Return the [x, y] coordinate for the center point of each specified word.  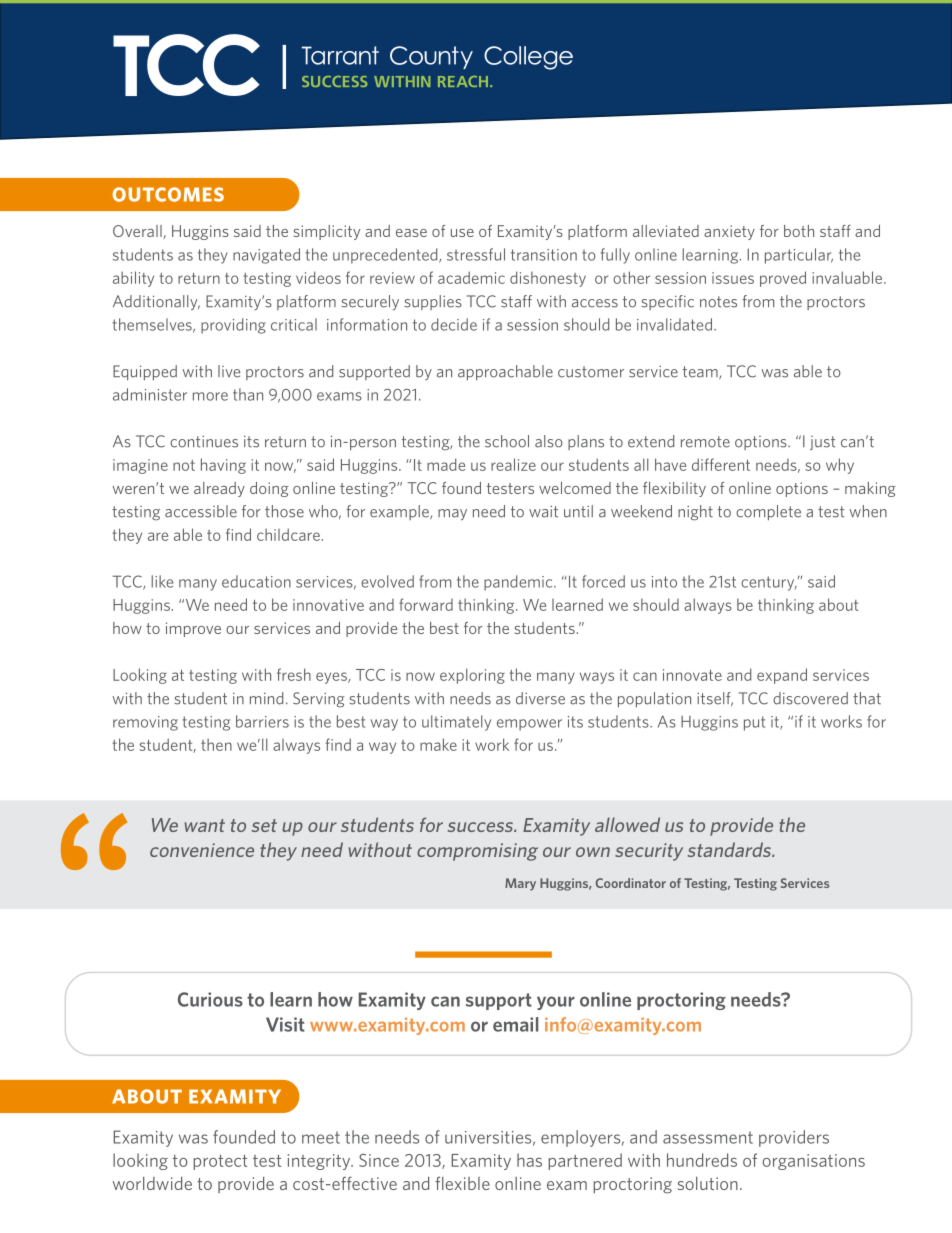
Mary [520, 884]
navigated [266, 256]
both [799, 231]
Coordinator [631, 883]
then [216, 744]
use [462, 233]
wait [543, 512]
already [219, 489]
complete [768, 512]
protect [220, 1162]
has [529, 1160]
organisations [813, 1162]
